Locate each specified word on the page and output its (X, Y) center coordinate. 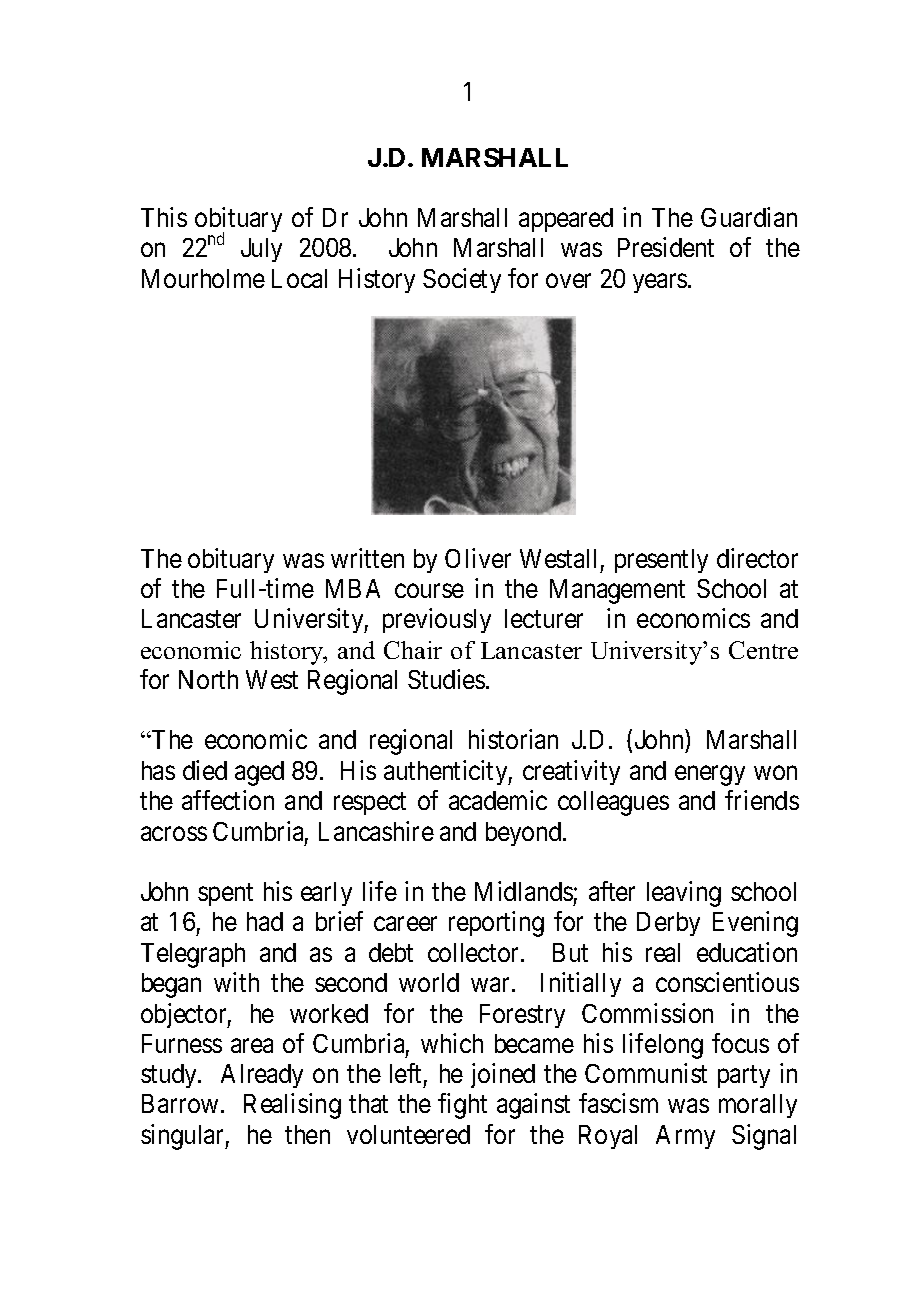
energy (710, 776)
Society (462, 280)
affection (228, 800)
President (666, 247)
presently (661, 561)
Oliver (478, 558)
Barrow (180, 1103)
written (367, 558)
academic (498, 800)
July (261, 250)
